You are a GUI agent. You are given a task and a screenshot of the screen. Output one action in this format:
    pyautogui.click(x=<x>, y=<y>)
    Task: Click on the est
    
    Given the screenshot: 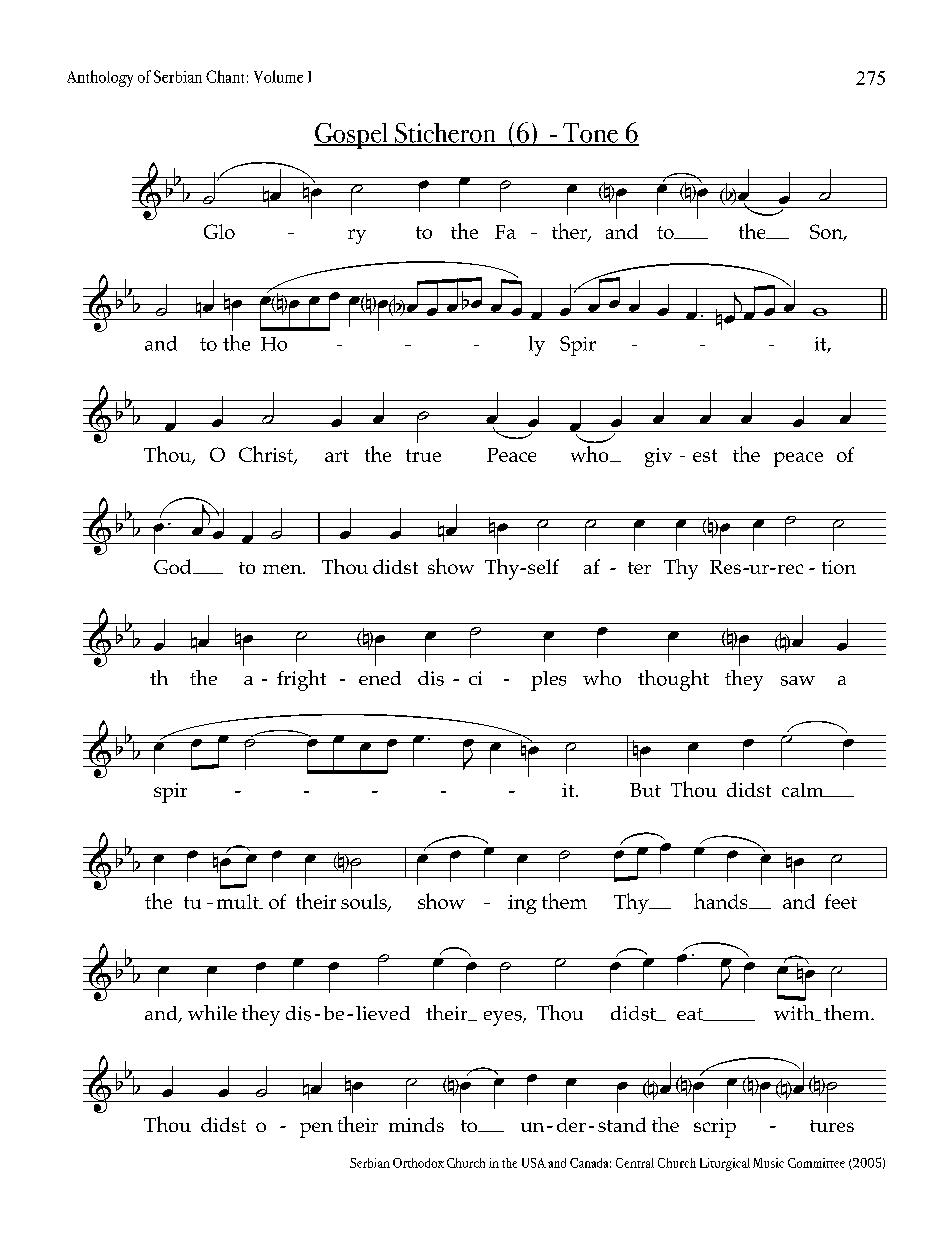 What is the action you would take?
    pyautogui.click(x=705, y=455)
